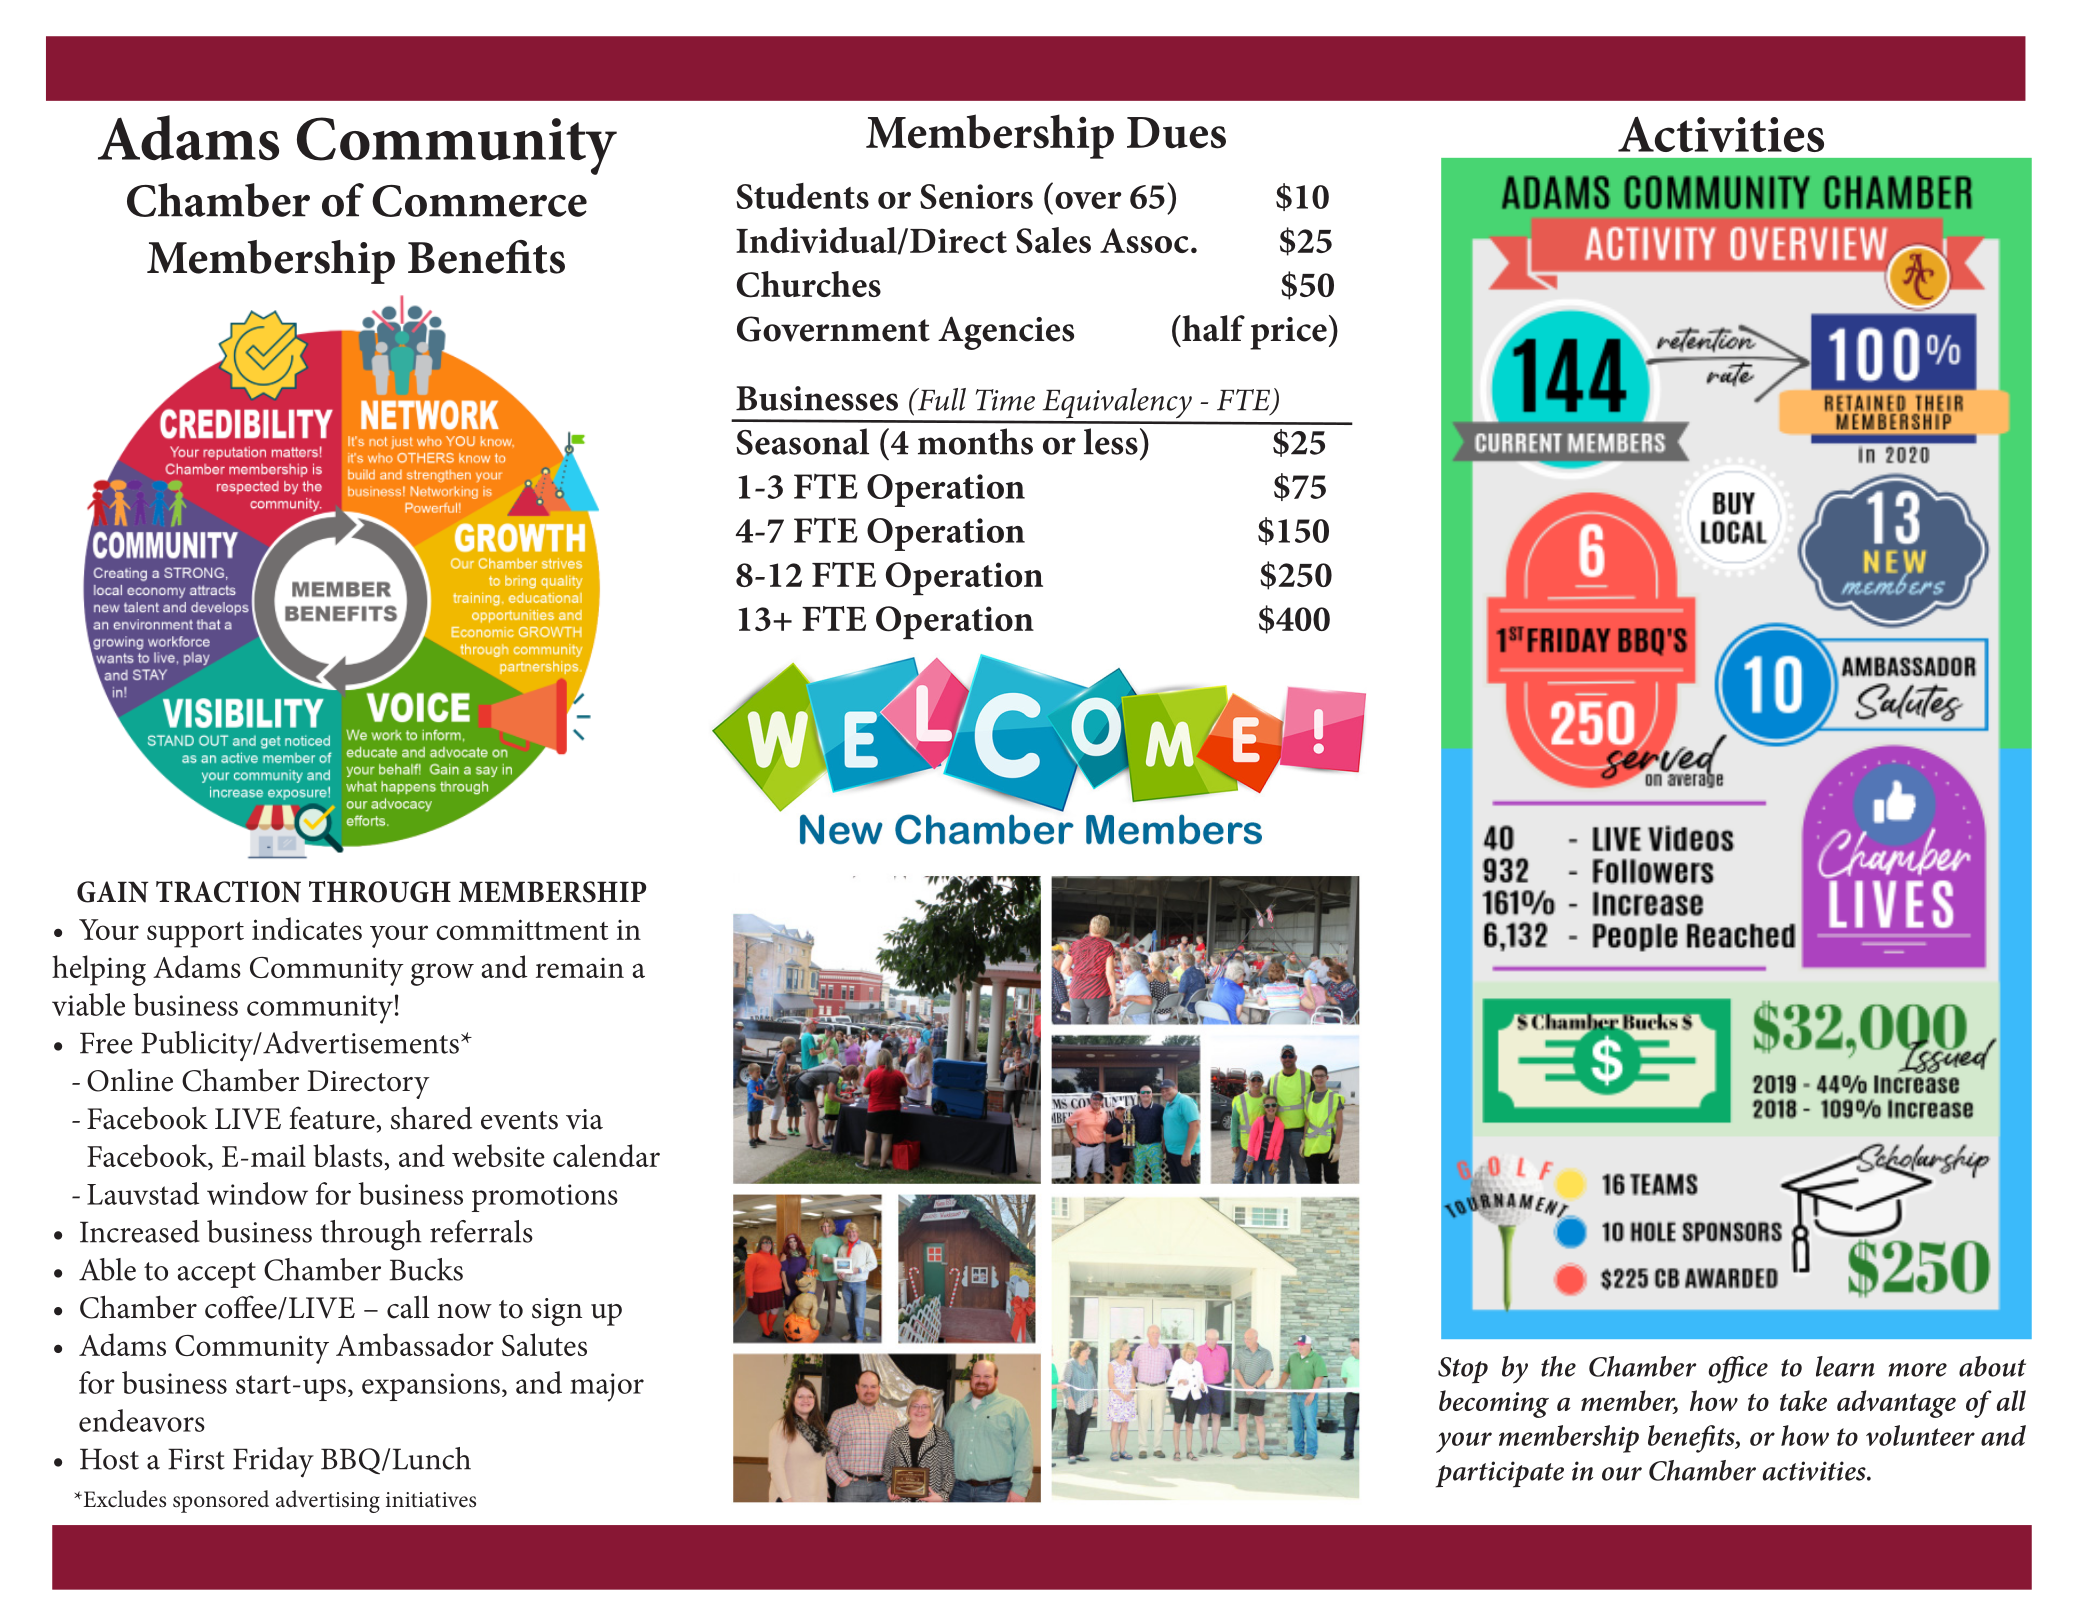  Describe the element at coordinates (1500, 1474) in the screenshot. I see `participate` at that location.
